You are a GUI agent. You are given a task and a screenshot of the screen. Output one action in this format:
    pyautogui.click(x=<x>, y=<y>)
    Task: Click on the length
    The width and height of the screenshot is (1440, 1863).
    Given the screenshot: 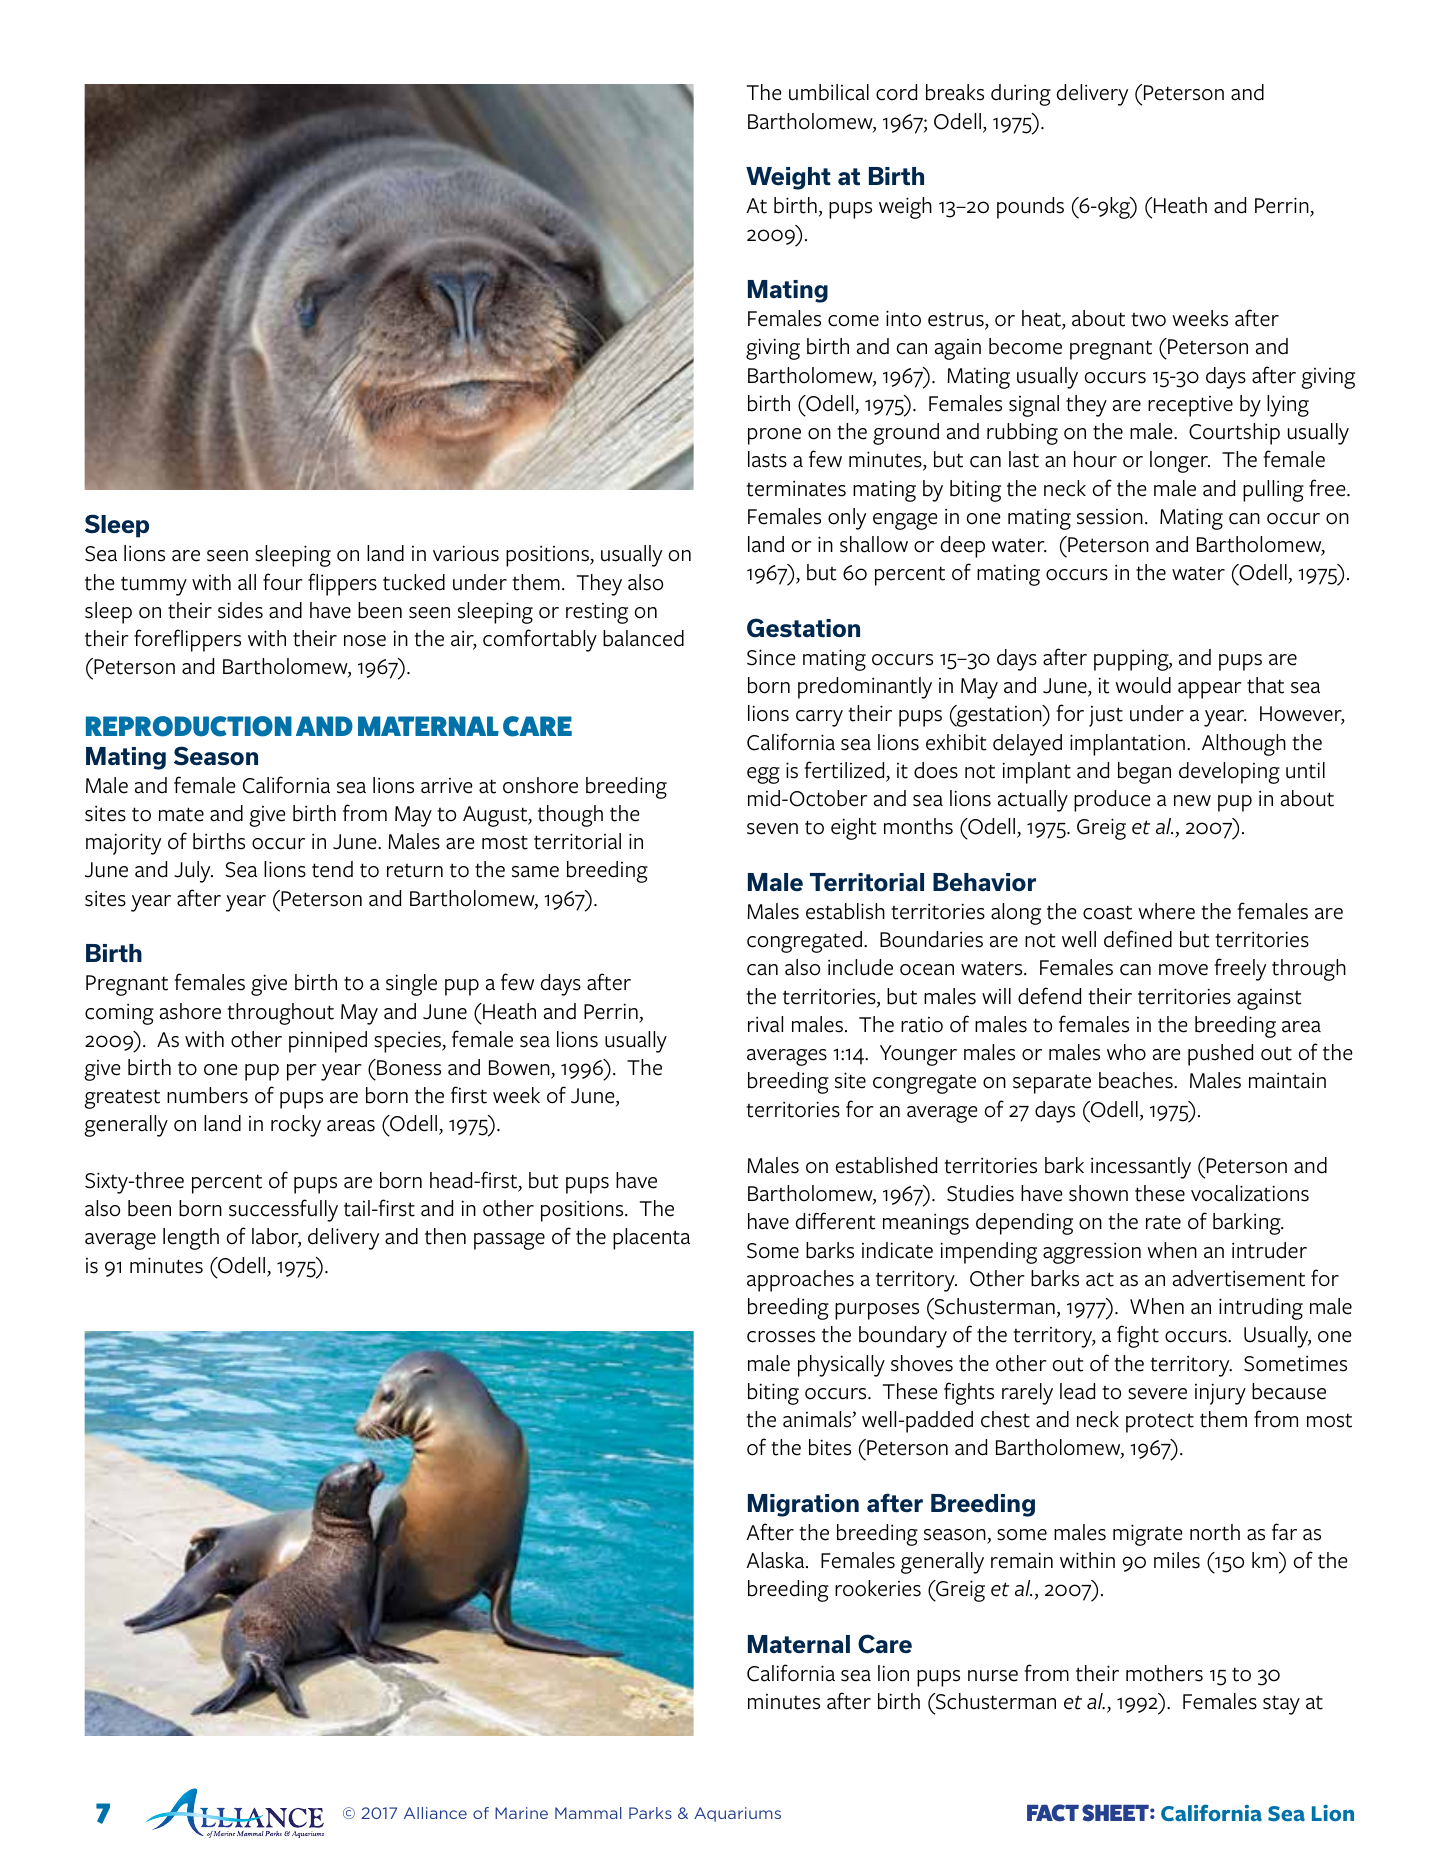 What is the action you would take?
    pyautogui.click(x=191, y=1239)
